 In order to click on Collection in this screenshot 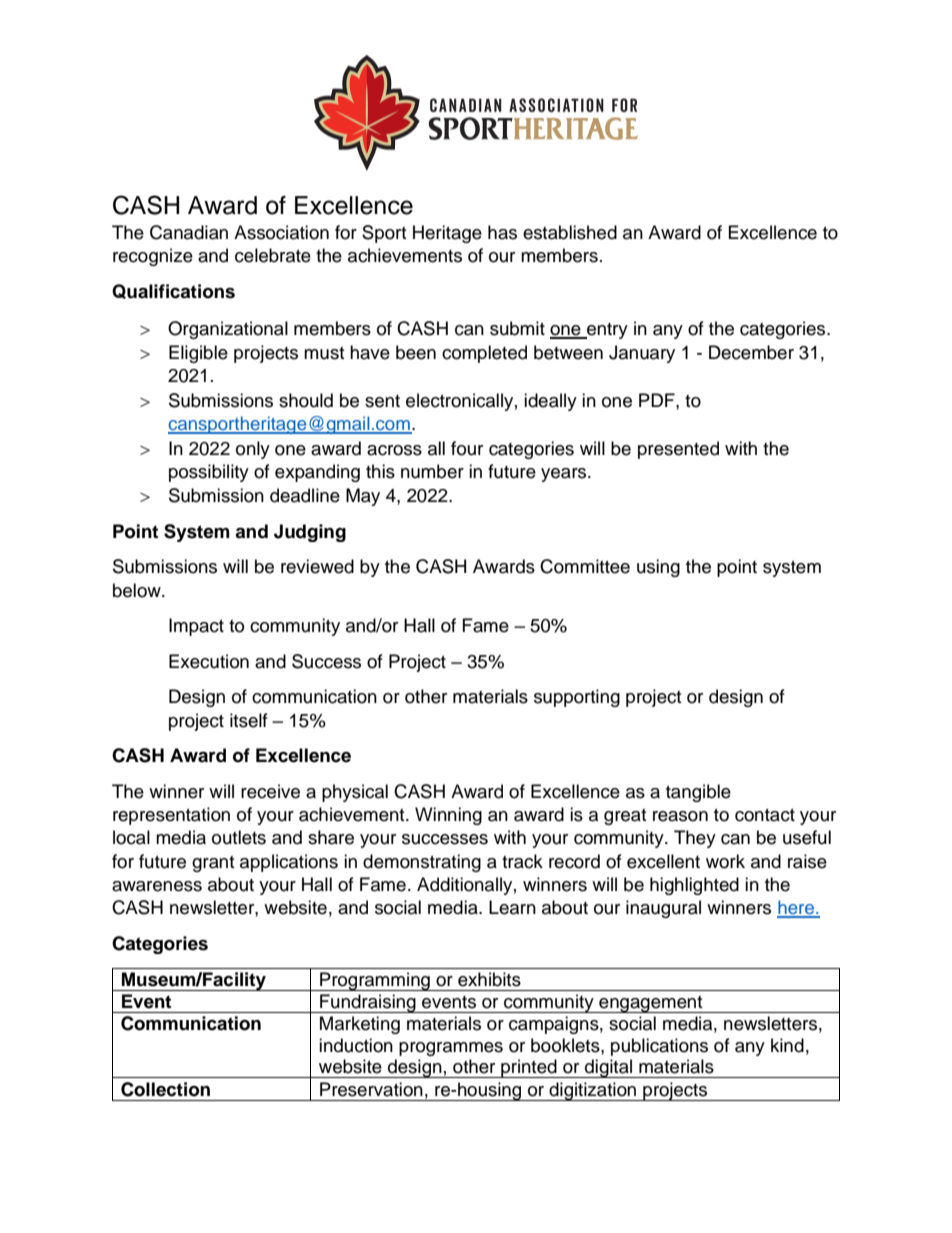, I will do `click(165, 1089)`.
